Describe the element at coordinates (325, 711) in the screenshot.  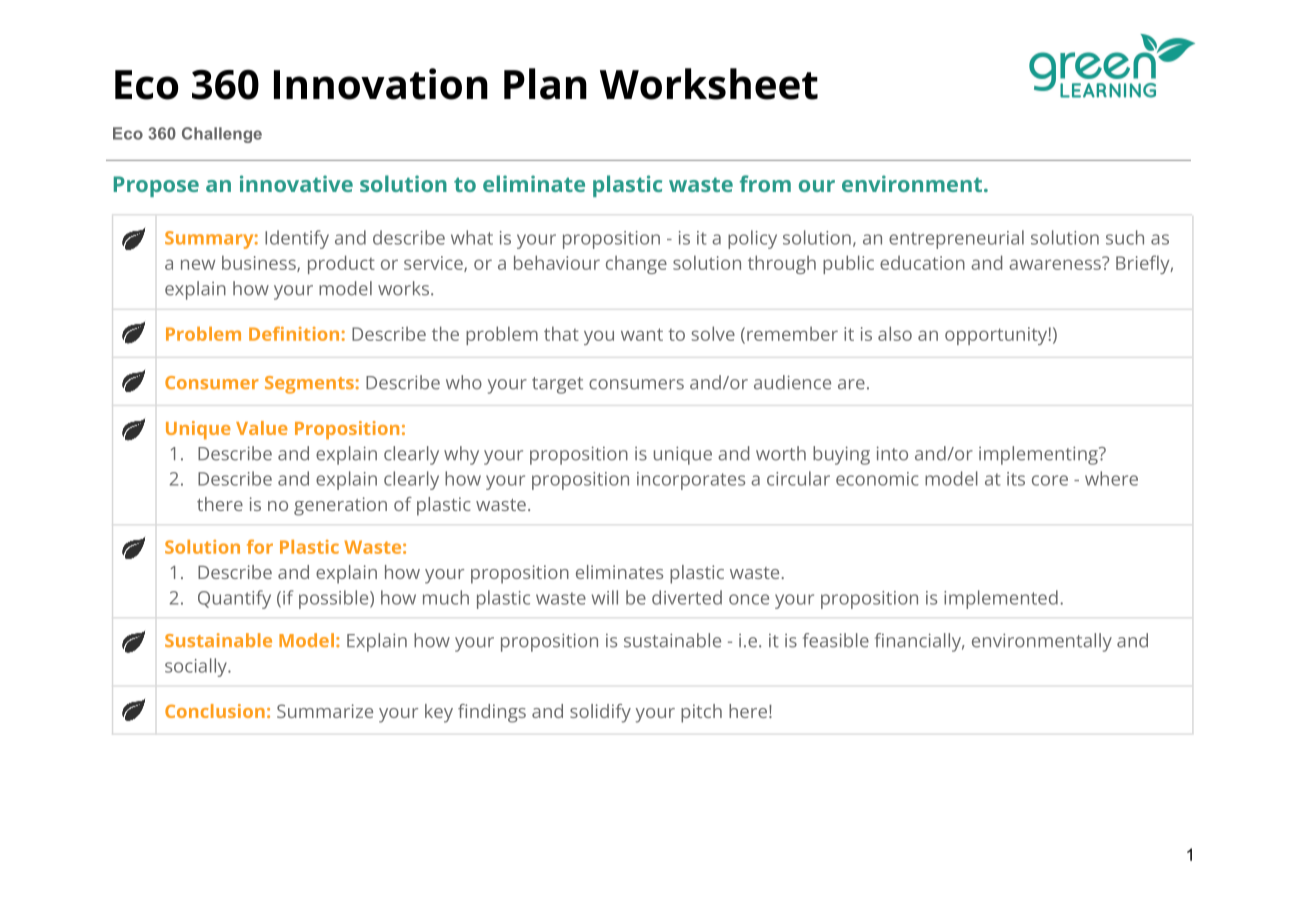
I see `Summarize` at that location.
